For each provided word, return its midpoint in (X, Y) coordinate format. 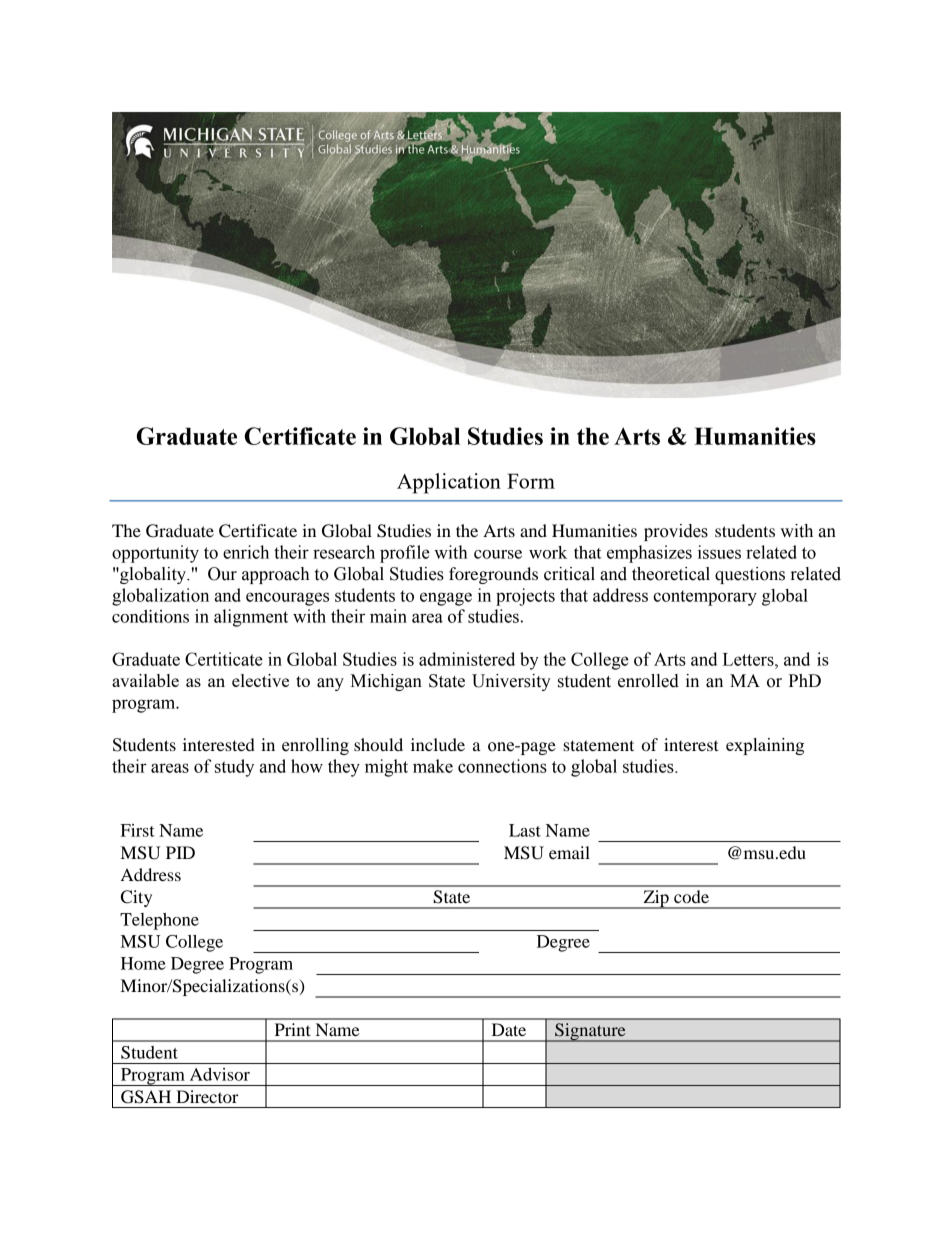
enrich (246, 552)
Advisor (220, 1074)
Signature (590, 1032)
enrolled (648, 681)
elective (260, 680)
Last (525, 830)
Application (449, 483)
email (569, 852)
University (511, 682)
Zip (656, 899)
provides (676, 532)
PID (180, 852)
